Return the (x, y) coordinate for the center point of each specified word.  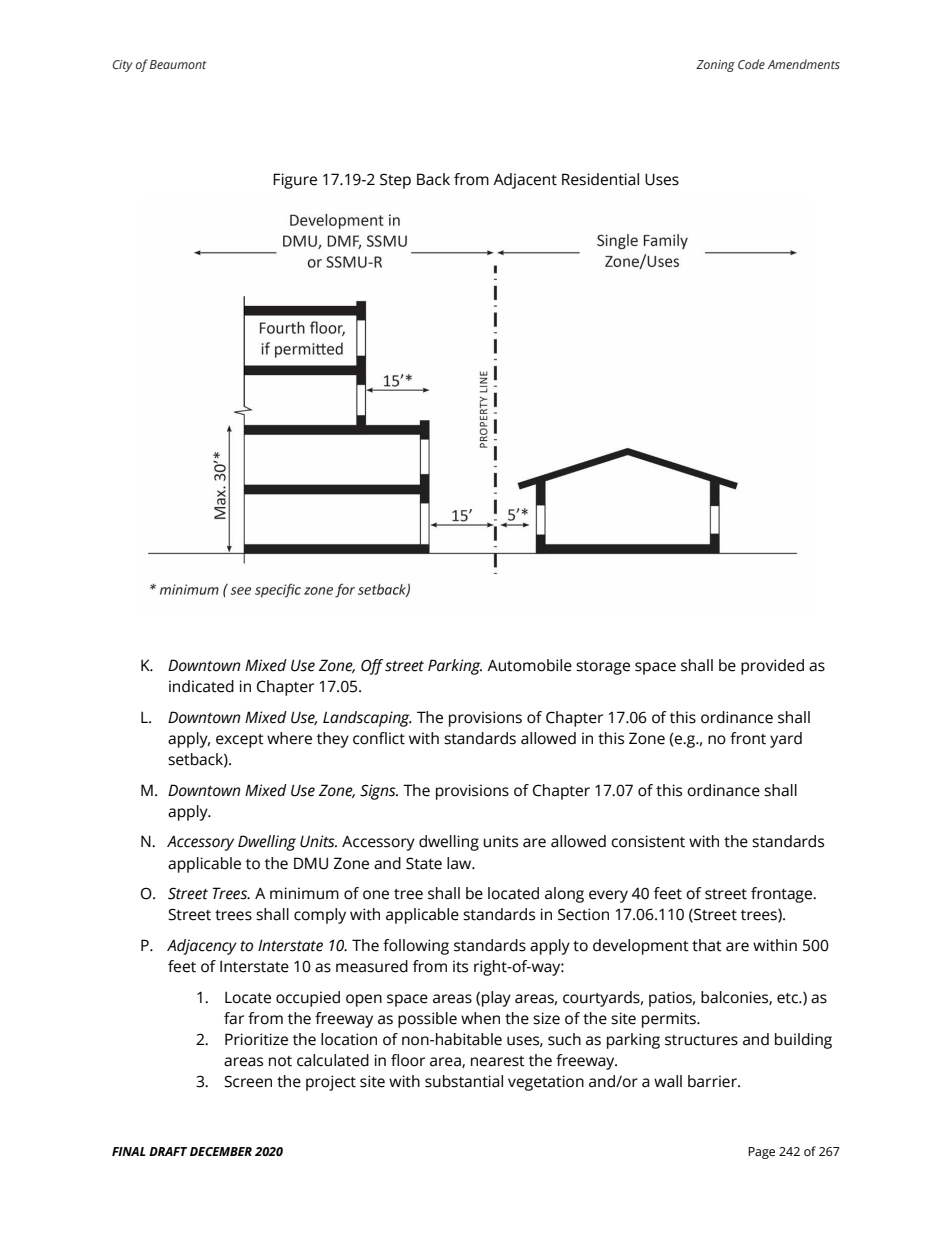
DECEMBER (221, 1151)
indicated (201, 686)
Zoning (715, 66)
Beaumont (178, 64)
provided (772, 667)
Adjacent (525, 181)
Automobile (529, 665)
